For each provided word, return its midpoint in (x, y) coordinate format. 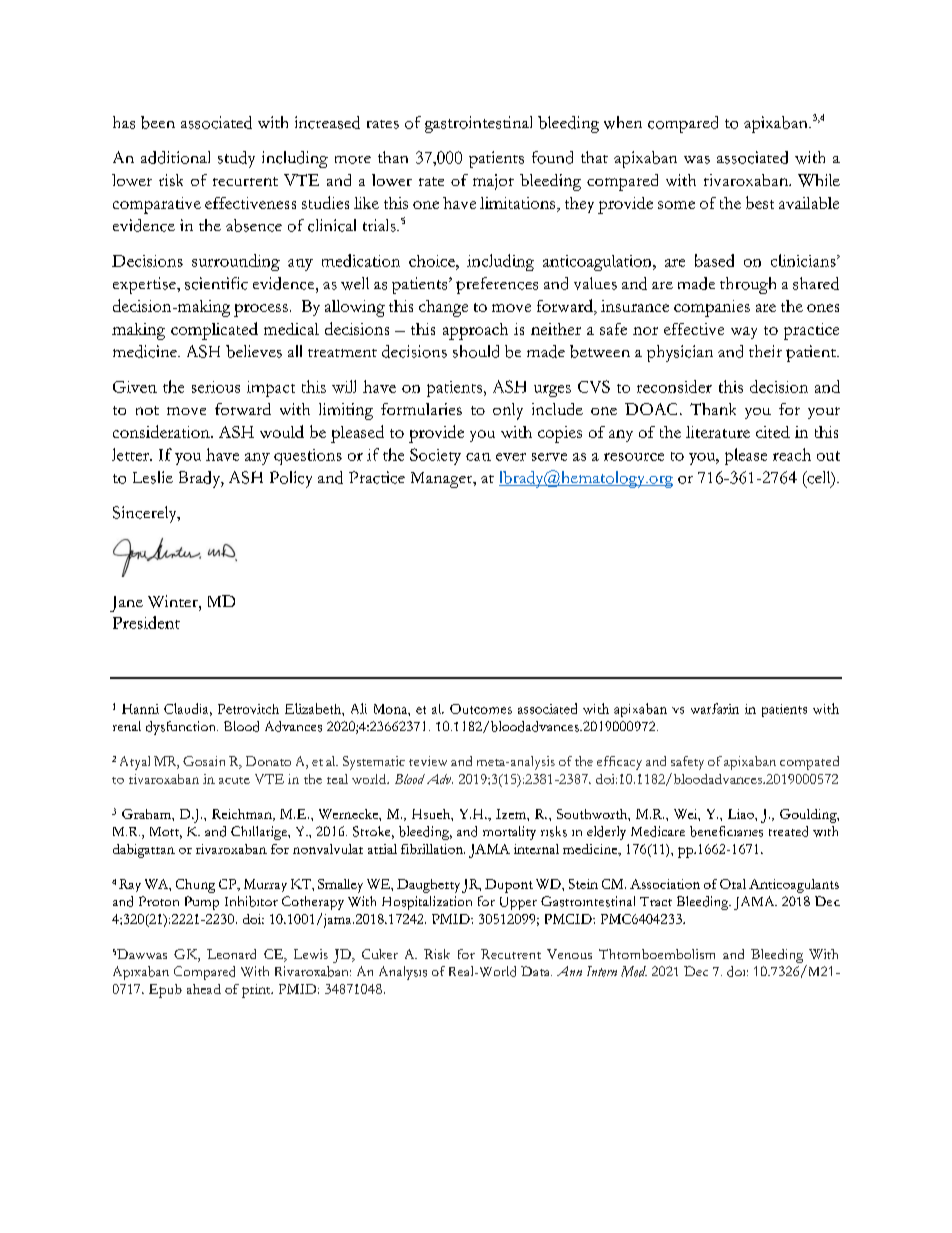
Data (536, 971)
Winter (174, 601)
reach (792, 454)
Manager (443, 480)
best (760, 202)
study (236, 159)
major (493, 182)
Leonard (231, 954)
